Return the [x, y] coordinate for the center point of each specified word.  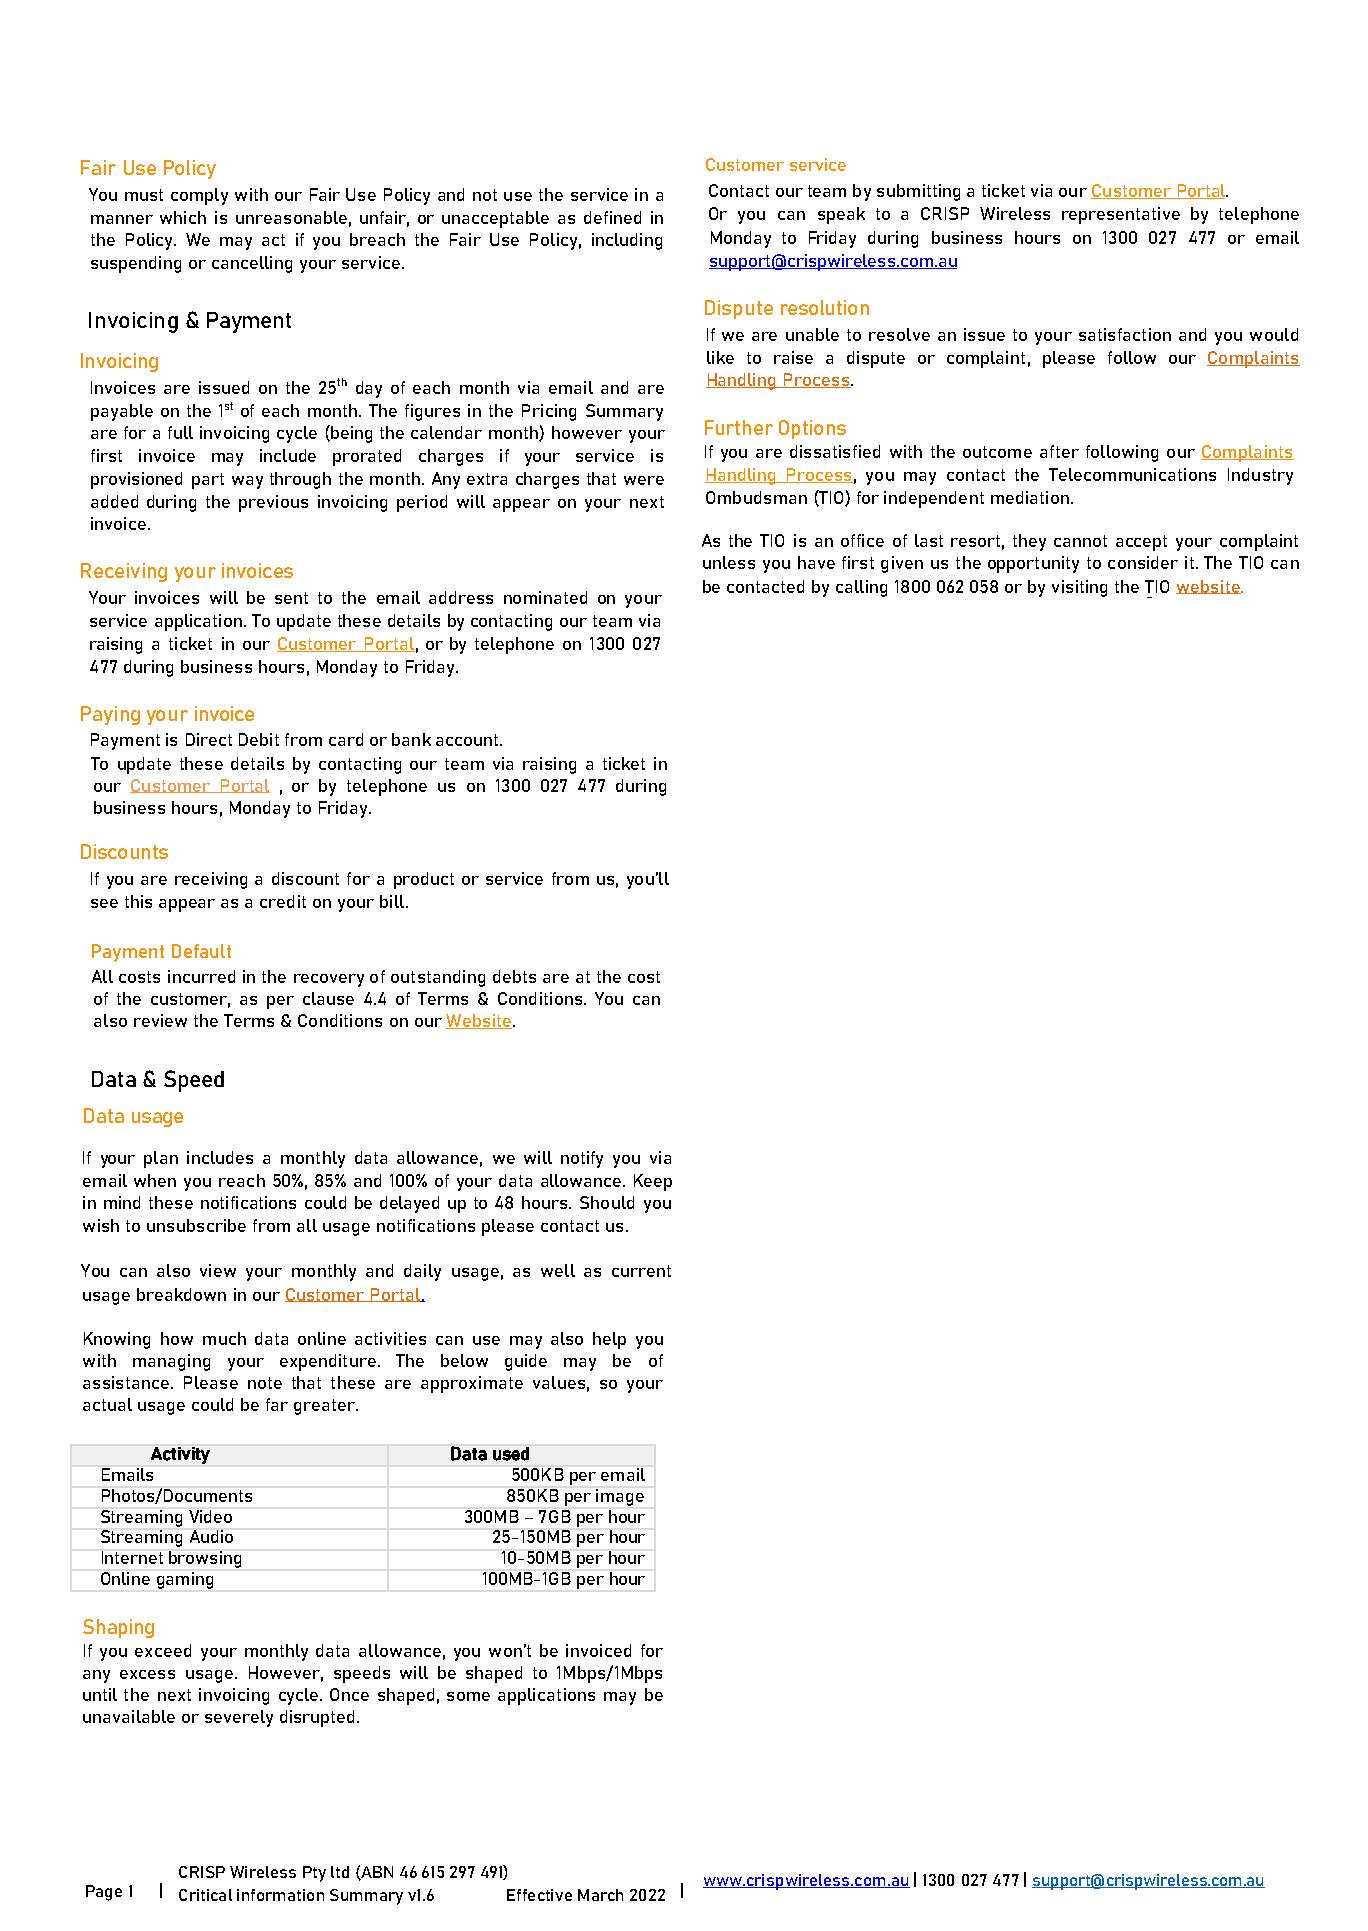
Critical [205, 1895]
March [600, 1895]
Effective [539, 1895]
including [627, 241]
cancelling [252, 264]
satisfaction [1125, 334]
